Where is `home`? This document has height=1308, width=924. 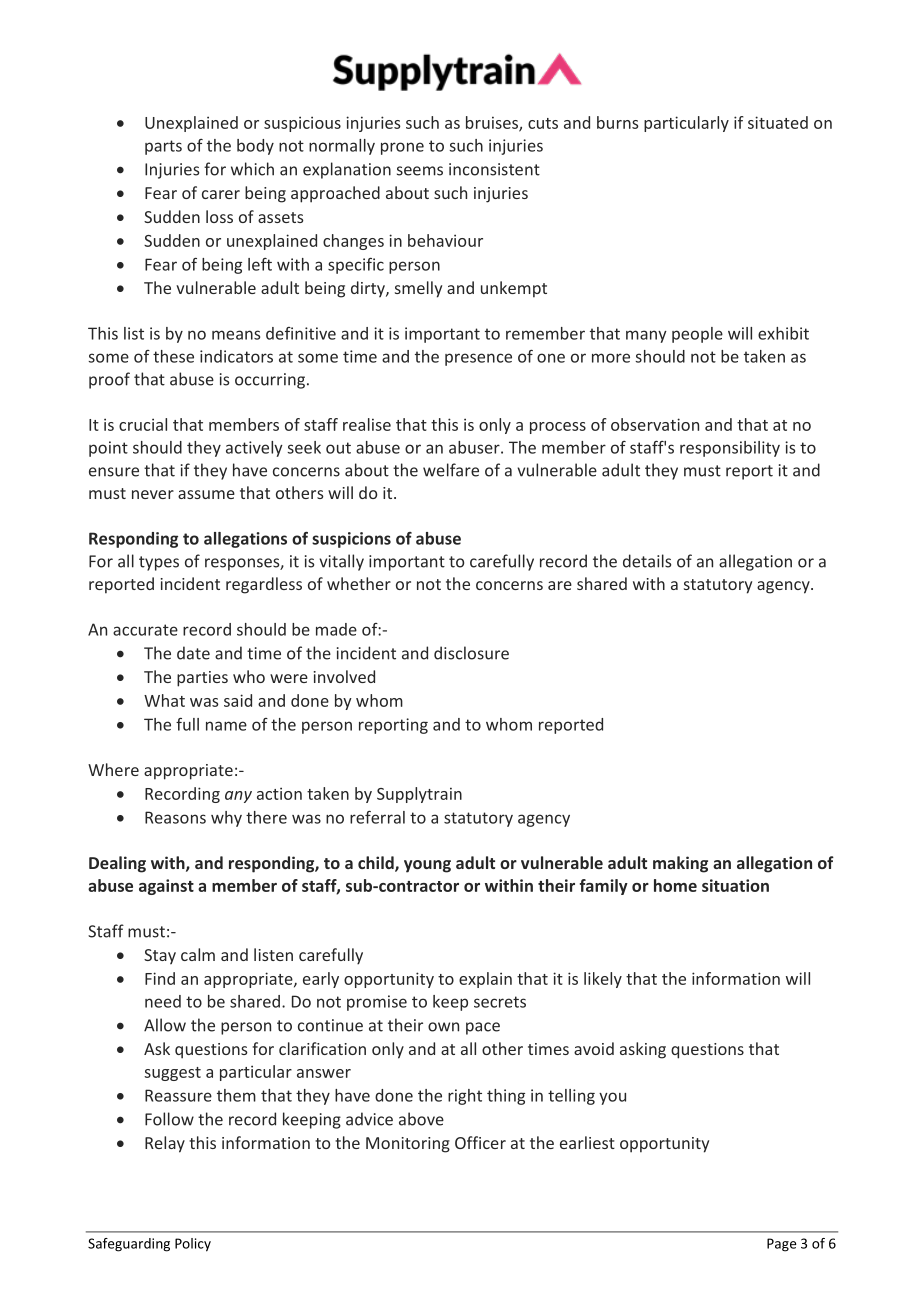
home is located at coordinates (675, 885).
